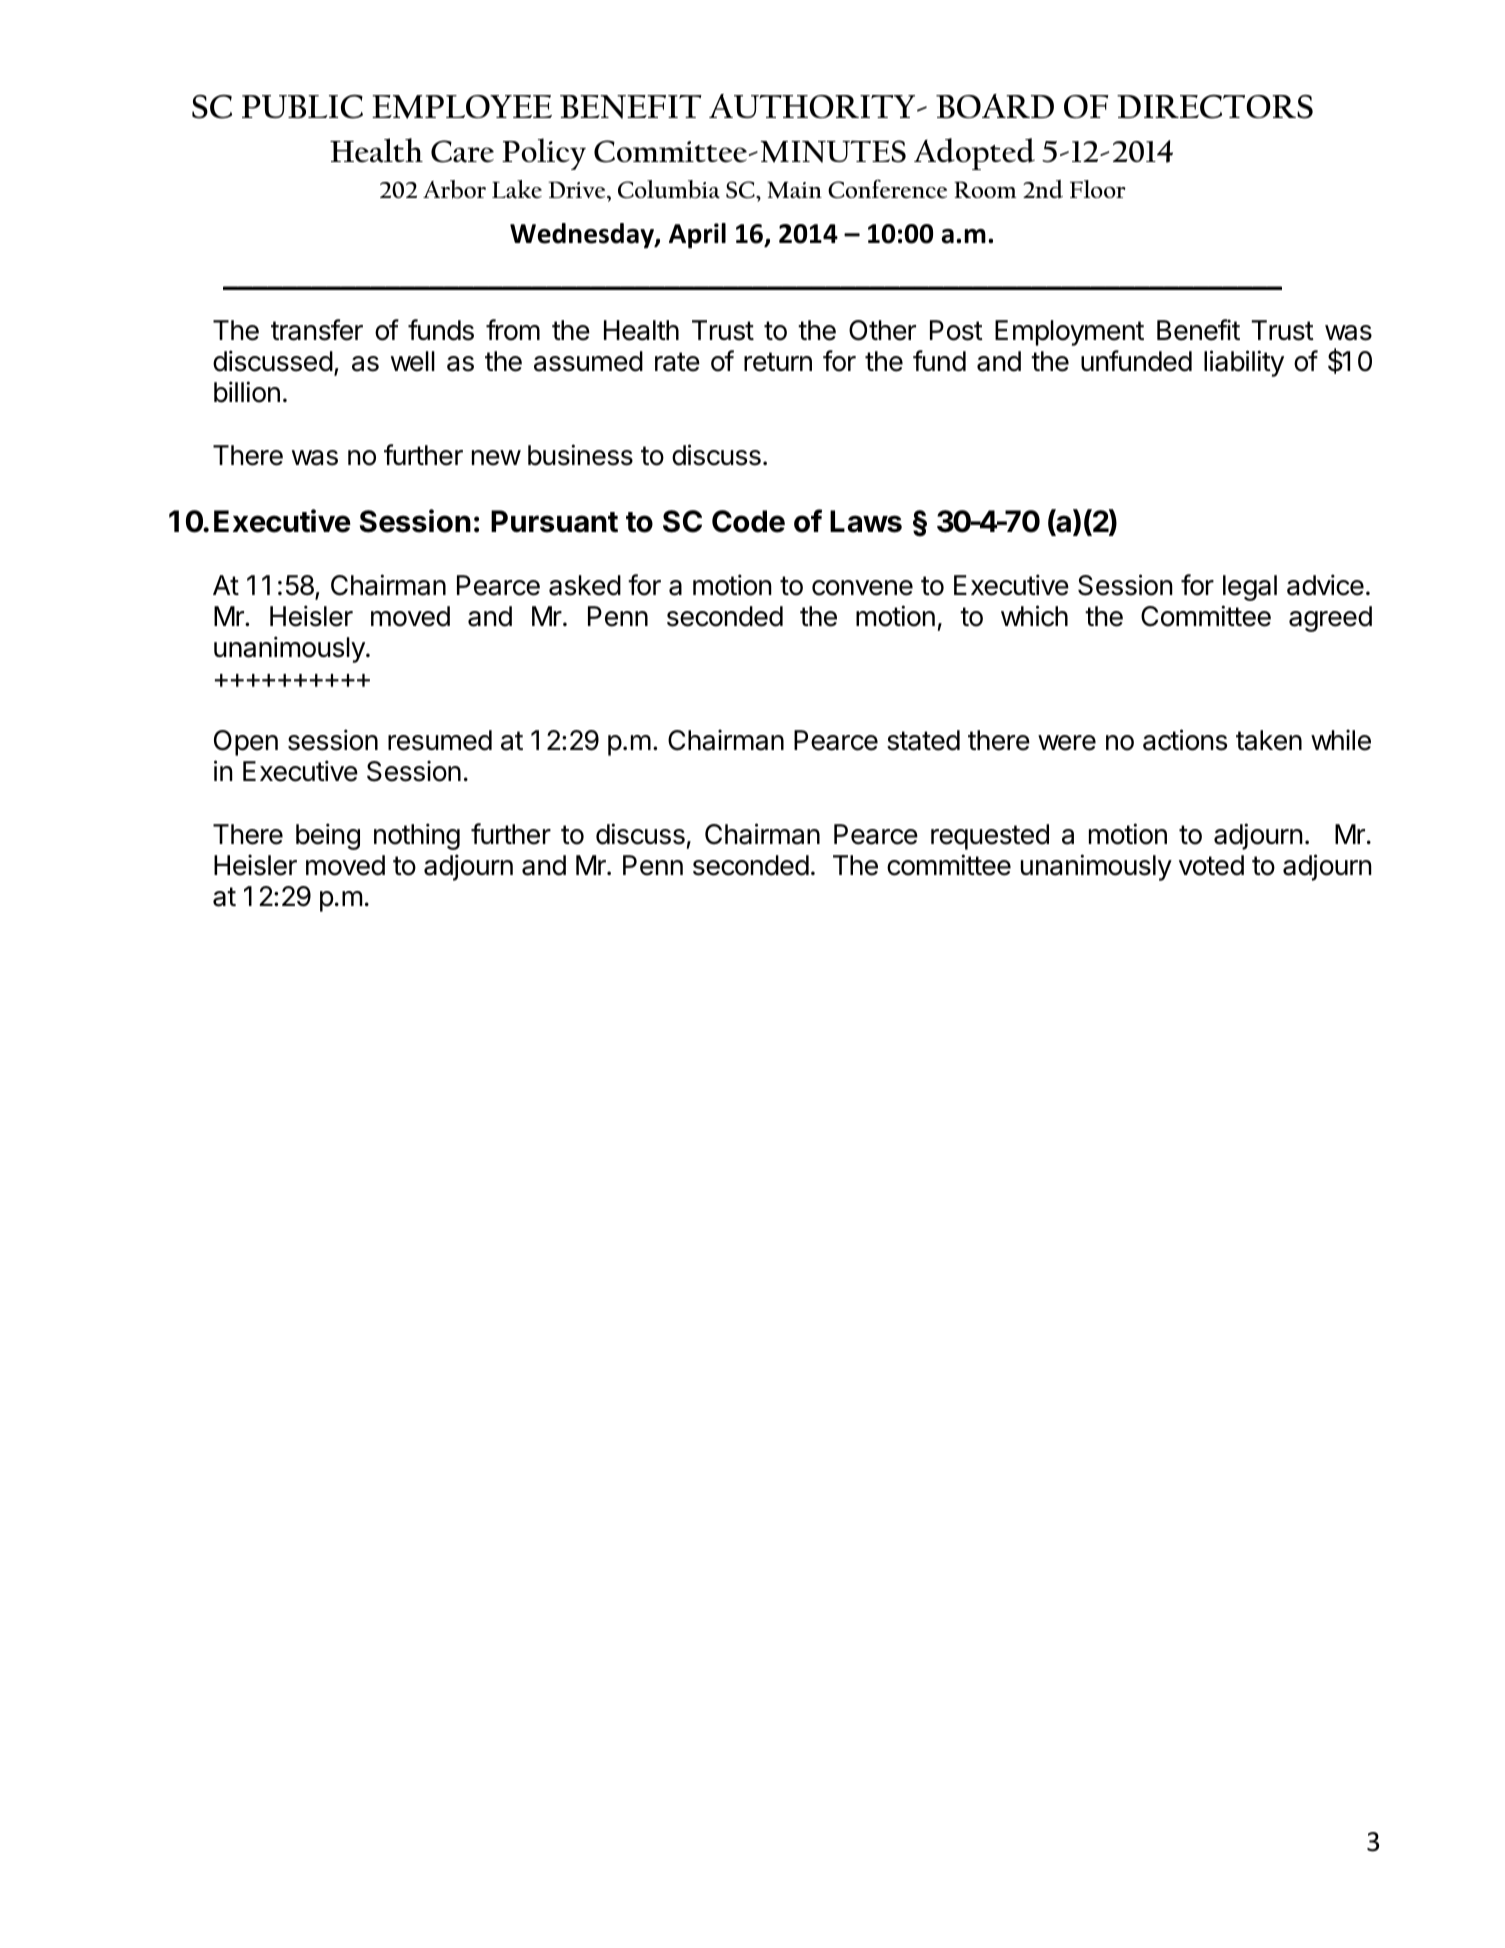 This screenshot has height=1948, width=1505. What do you see at coordinates (1215, 107) in the screenshot?
I see `DIRECTORS` at bounding box center [1215, 107].
